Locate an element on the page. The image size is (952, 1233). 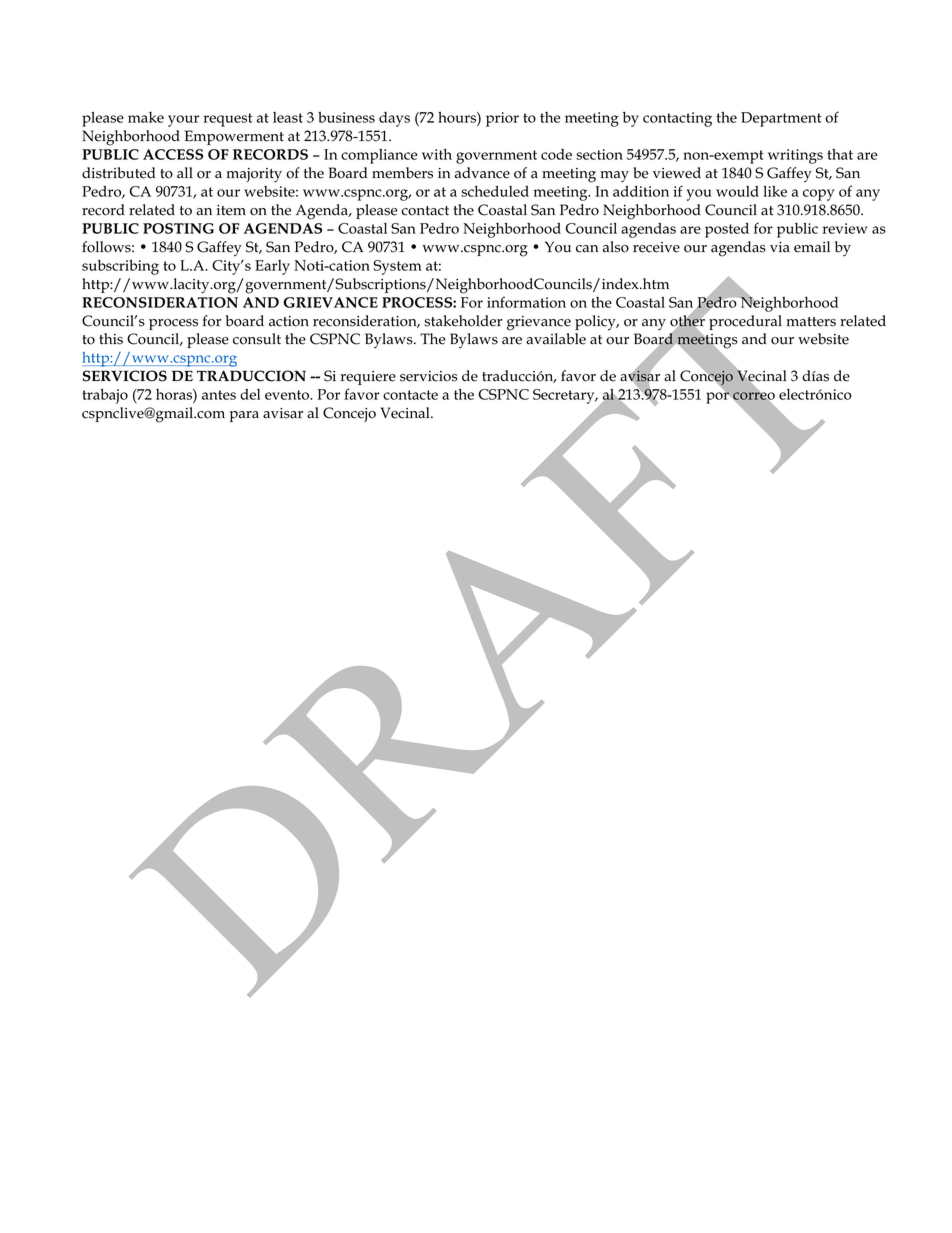
Early is located at coordinates (272, 267).
